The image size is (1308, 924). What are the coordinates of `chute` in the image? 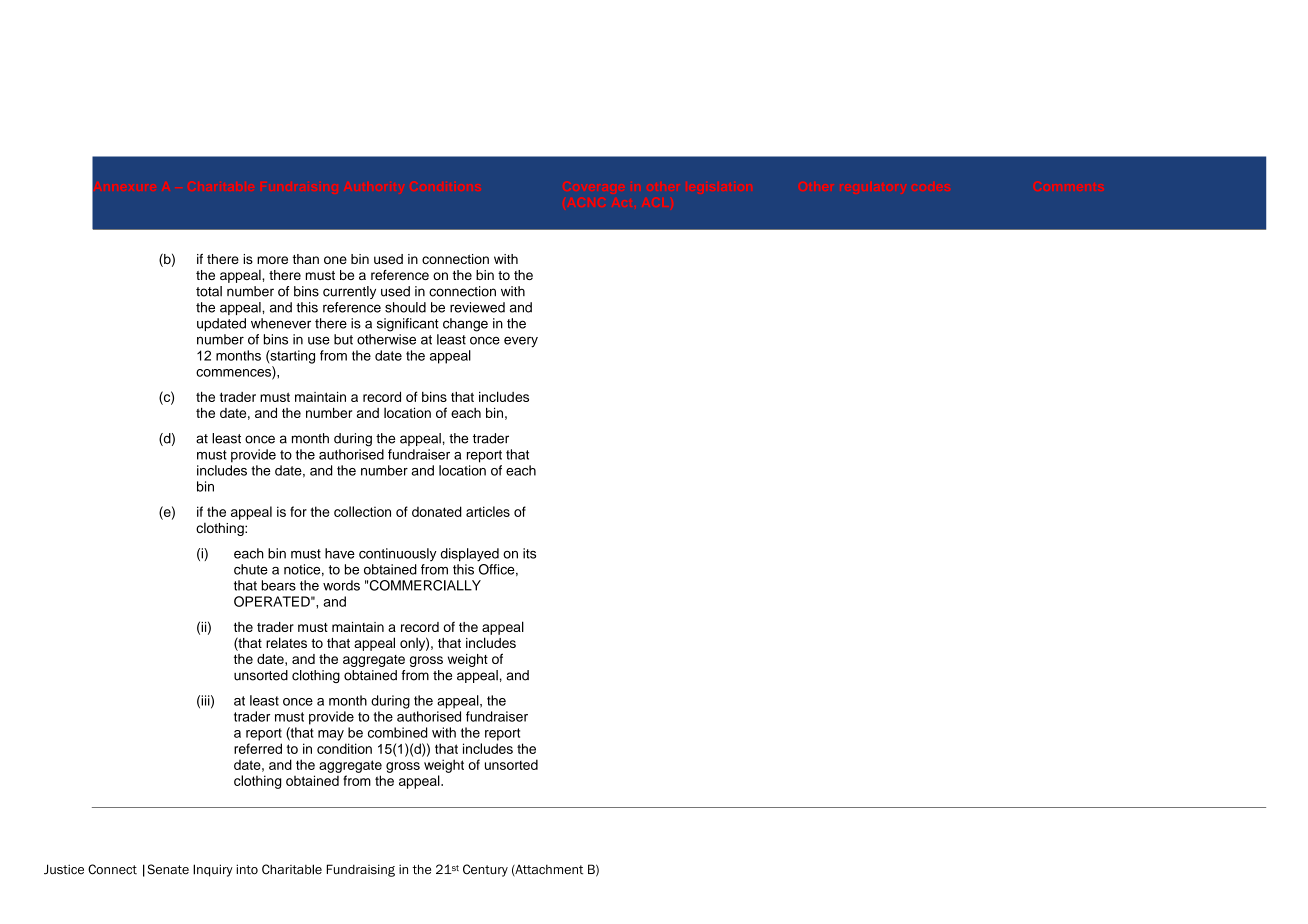 It's located at (251, 569).
